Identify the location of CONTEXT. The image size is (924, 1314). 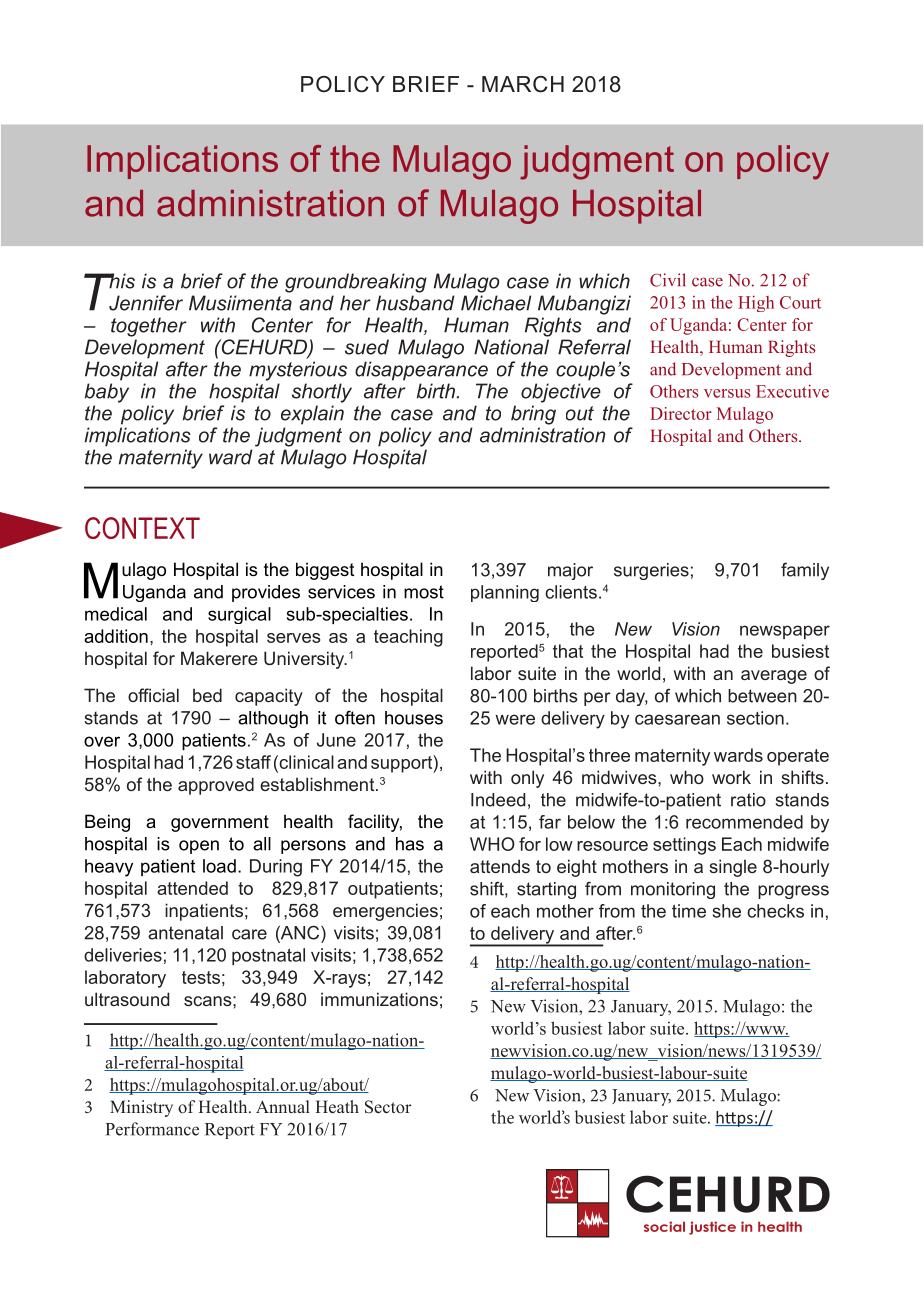
(142, 528).
